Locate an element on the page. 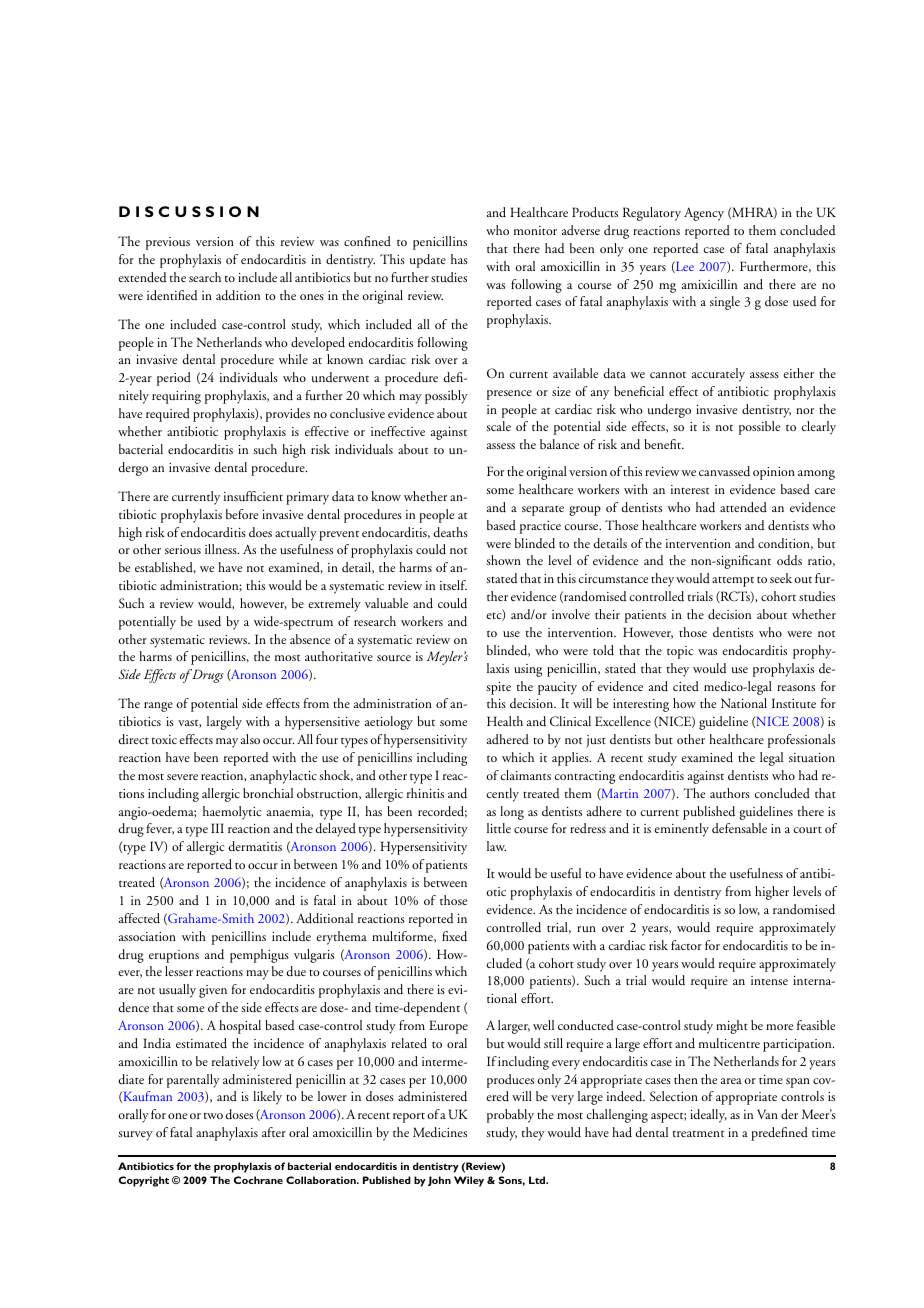  eminently is located at coordinates (681, 830).
